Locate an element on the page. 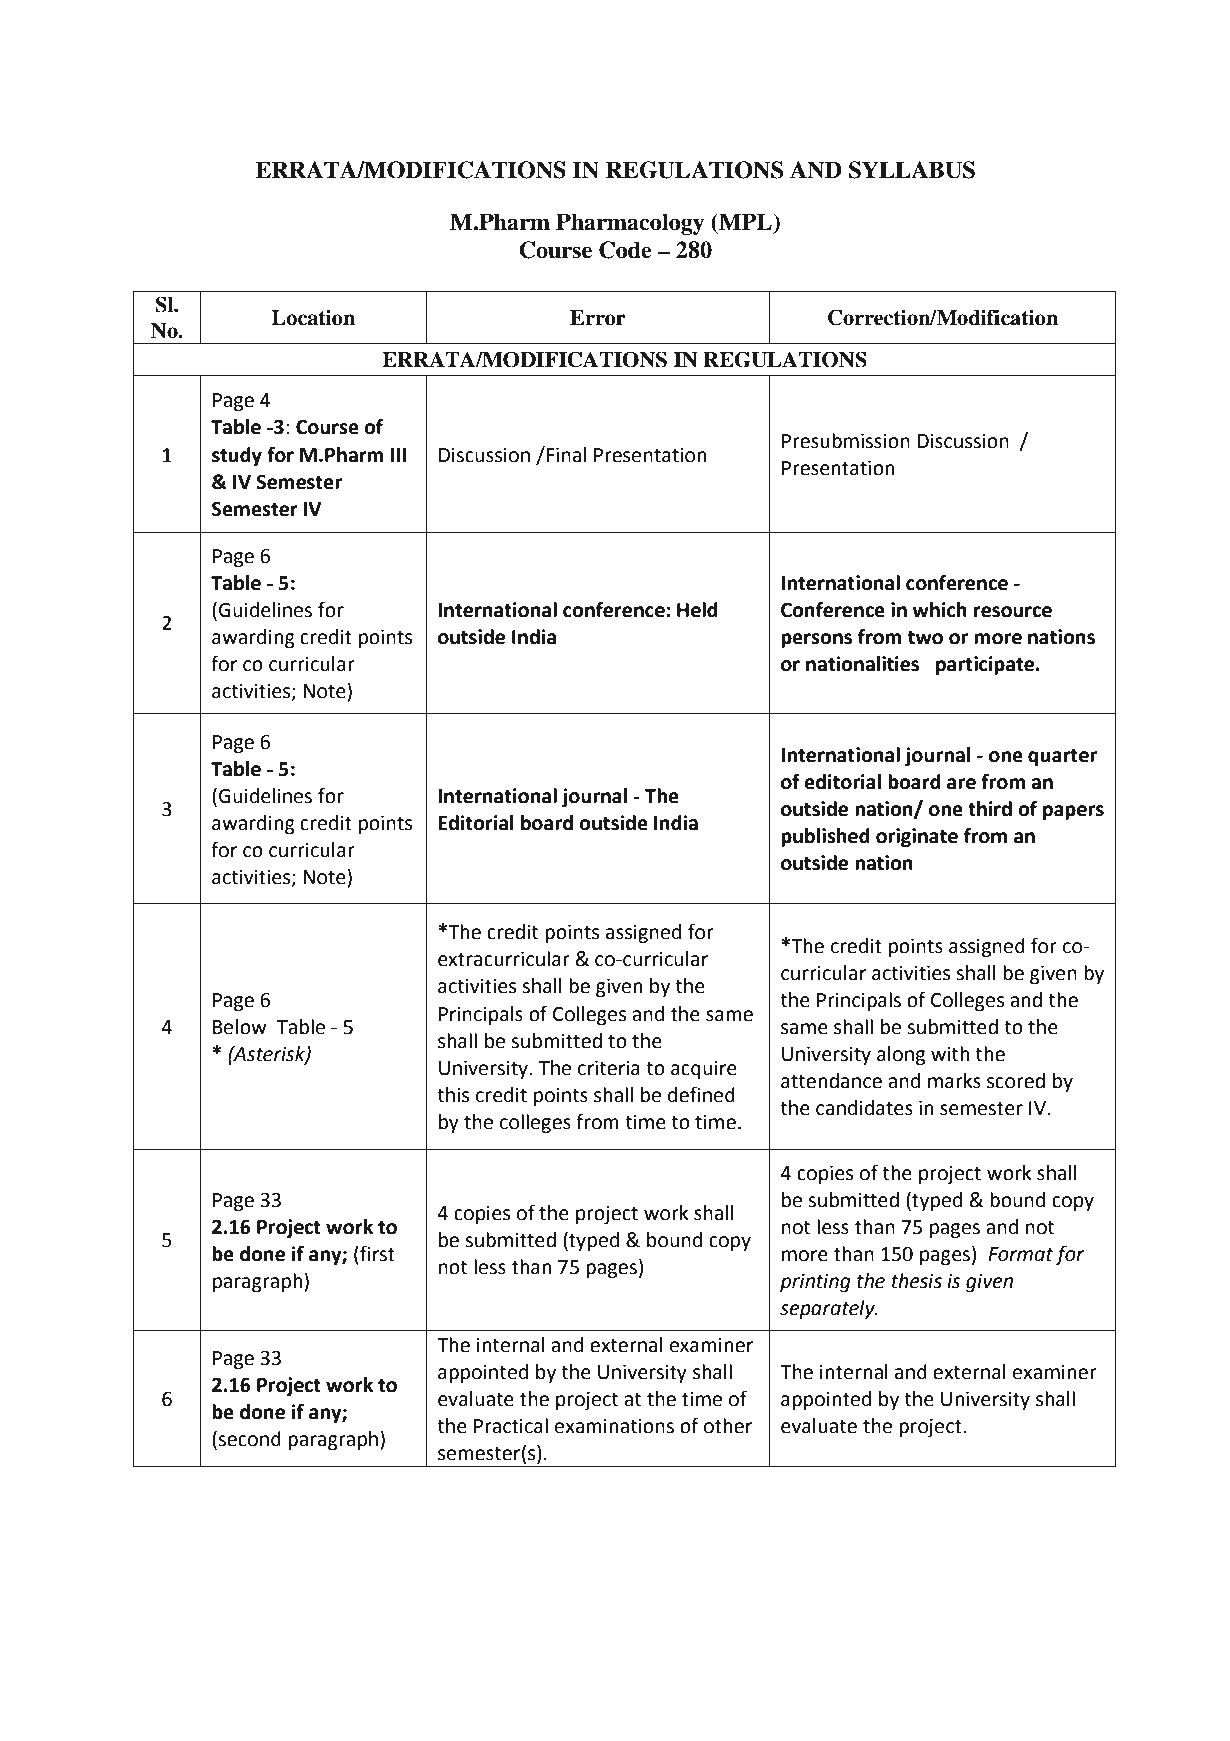  marks is located at coordinates (954, 1081).
